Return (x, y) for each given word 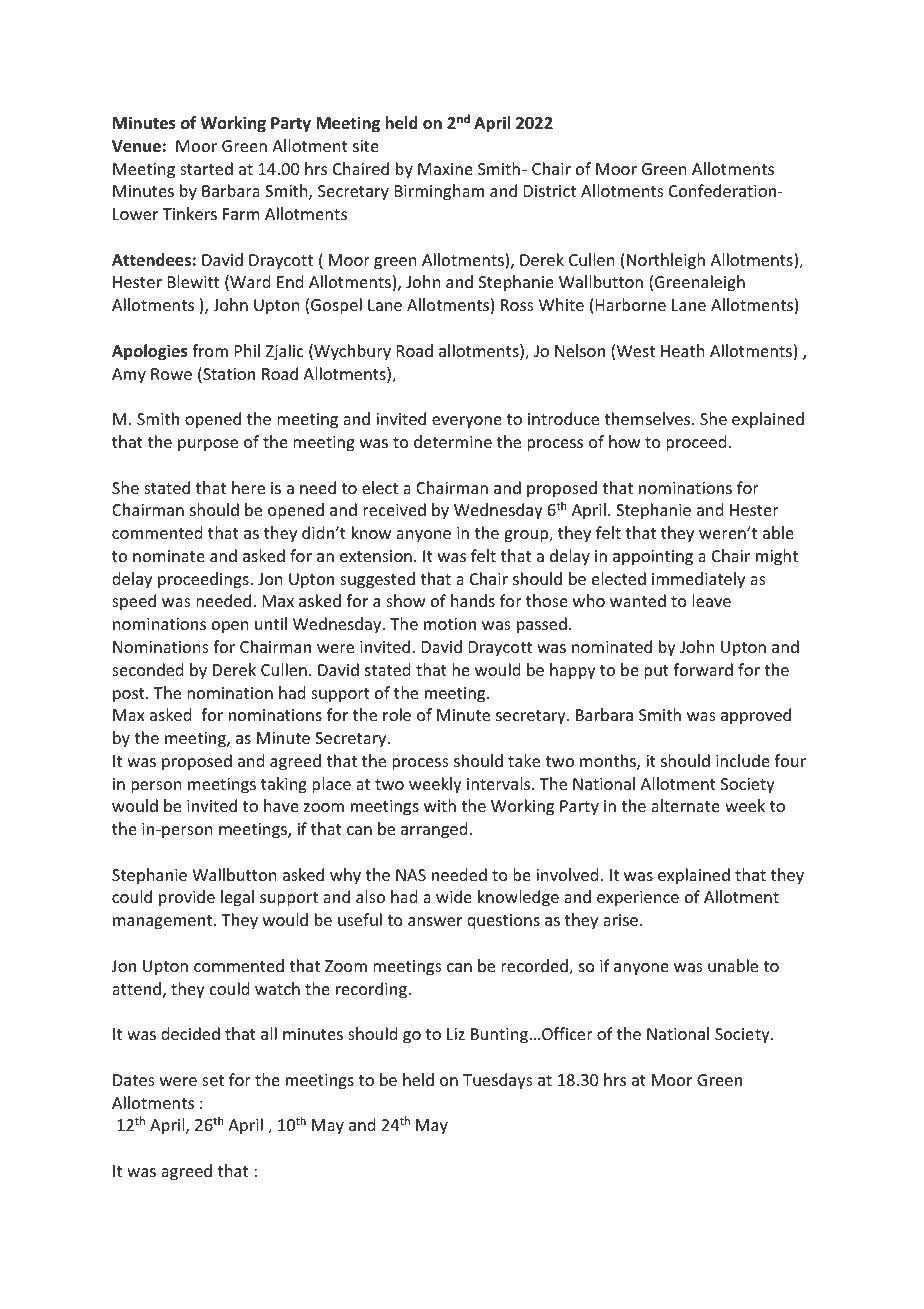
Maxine (445, 169)
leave (711, 600)
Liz (456, 1034)
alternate (685, 805)
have (281, 805)
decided (190, 1033)
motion (450, 624)
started (206, 168)
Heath (682, 350)
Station (228, 375)
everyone (467, 422)
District (550, 191)
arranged (434, 830)
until (271, 623)
